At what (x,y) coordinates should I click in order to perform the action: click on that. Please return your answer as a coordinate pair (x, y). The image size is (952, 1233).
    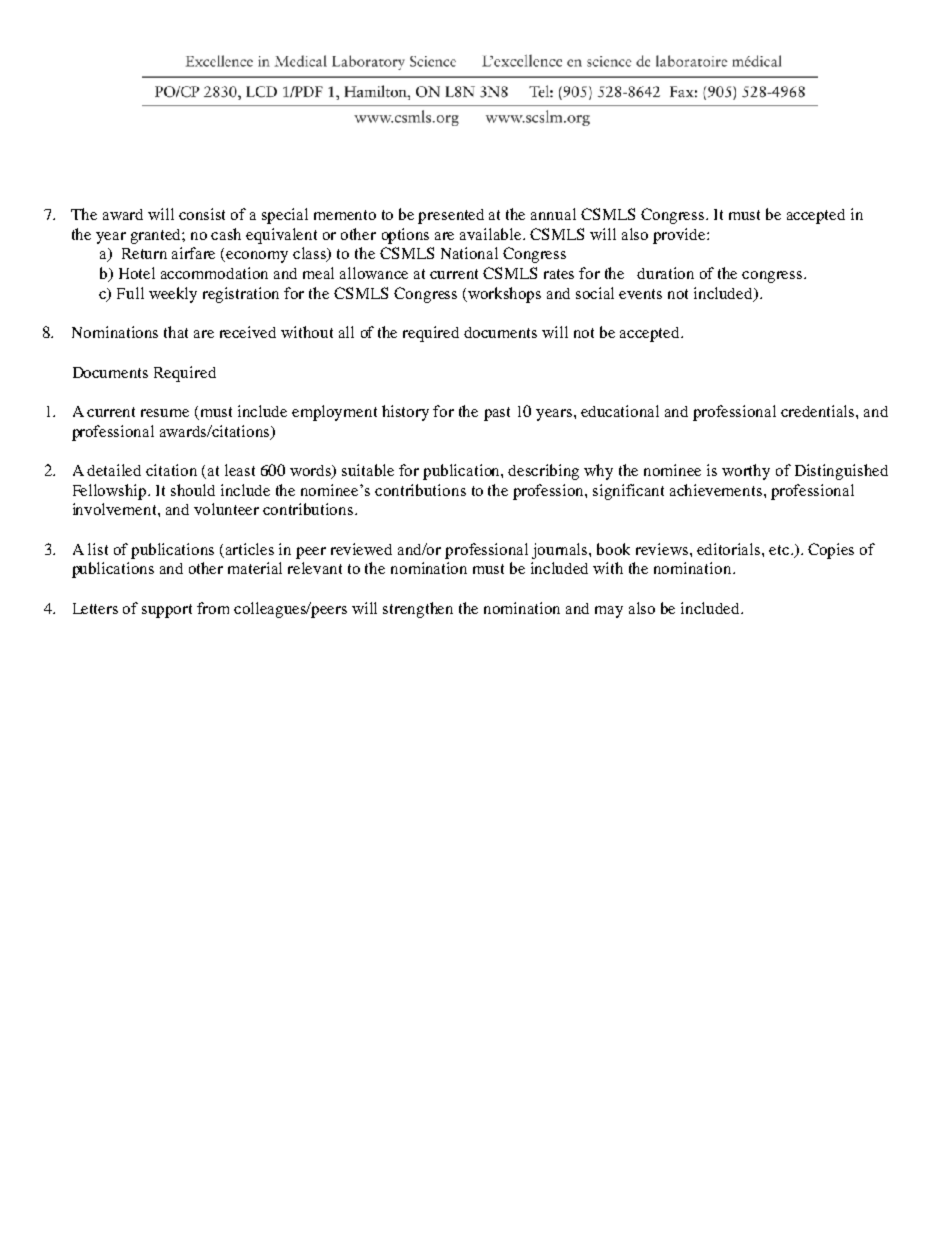
    Looking at the image, I should click on (176, 332).
